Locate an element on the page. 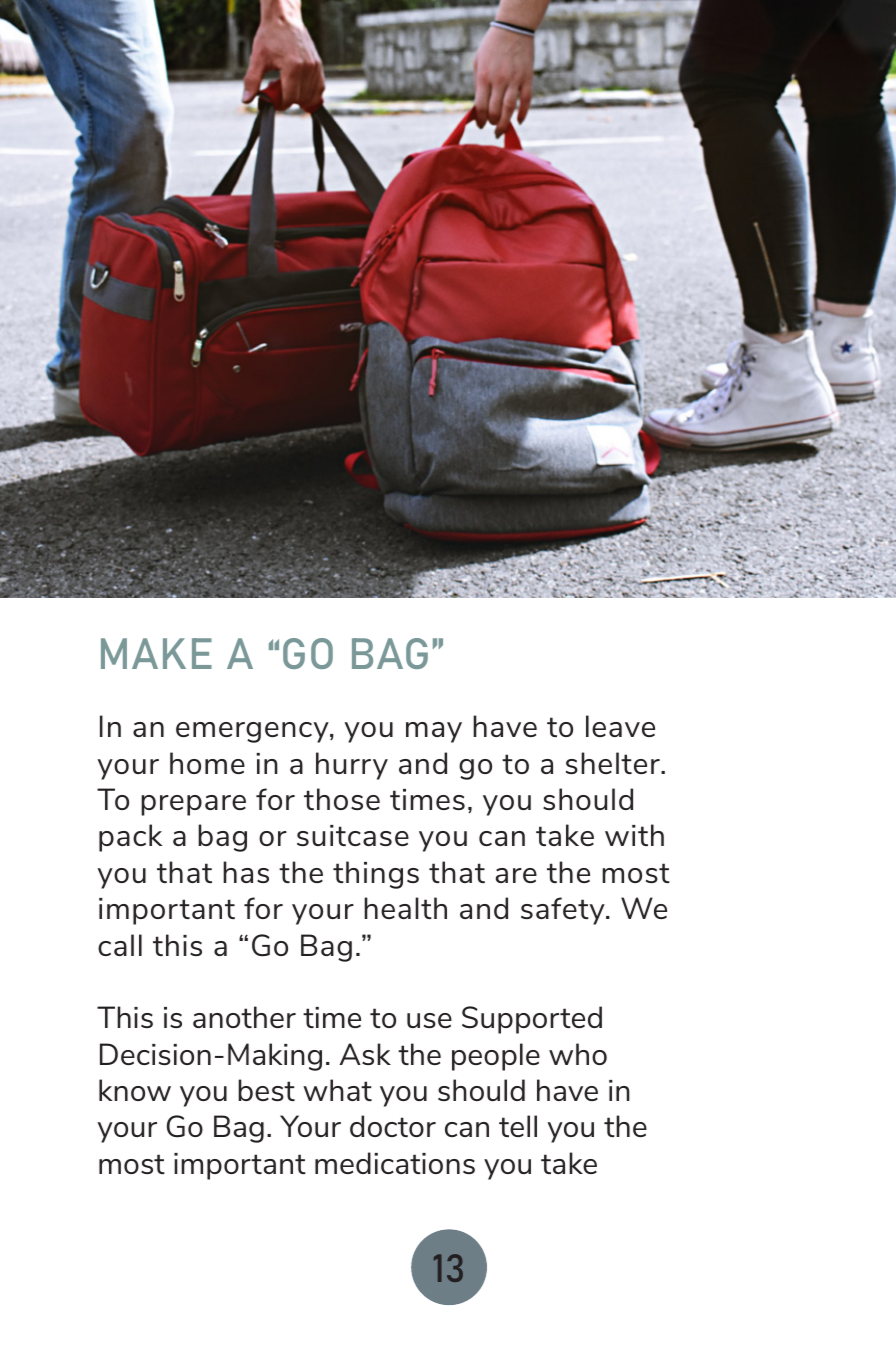 This image has width=896, height=1364. may is located at coordinates (434, 732).
